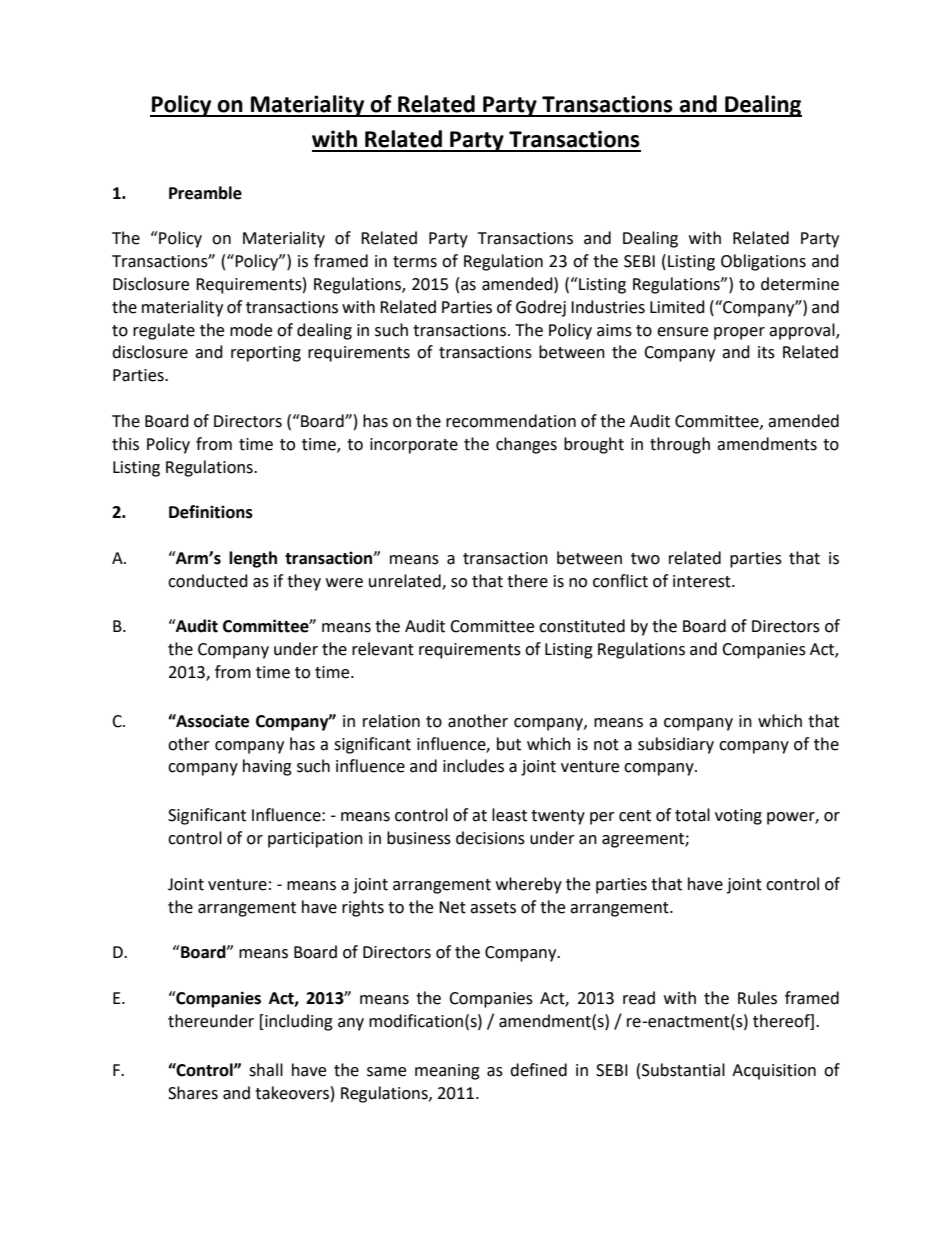 Image resolution: width=952 pixels, height=1233 pixels. What do you see at coordinates (763, 262) in the document?
I see `Obligations` at bounding box center [763, 262].
